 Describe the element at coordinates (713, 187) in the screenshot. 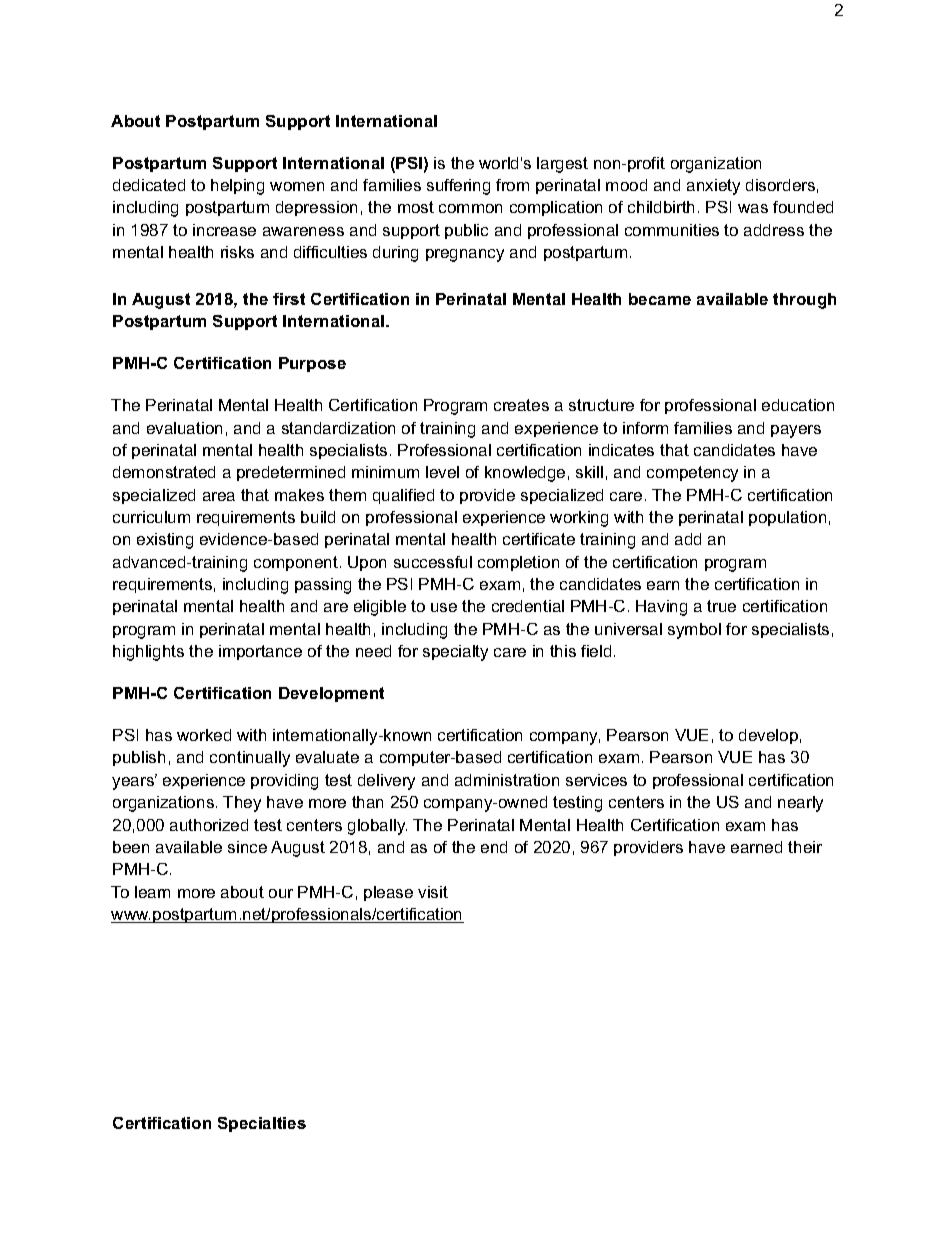

I see `anxiety` at that location.
